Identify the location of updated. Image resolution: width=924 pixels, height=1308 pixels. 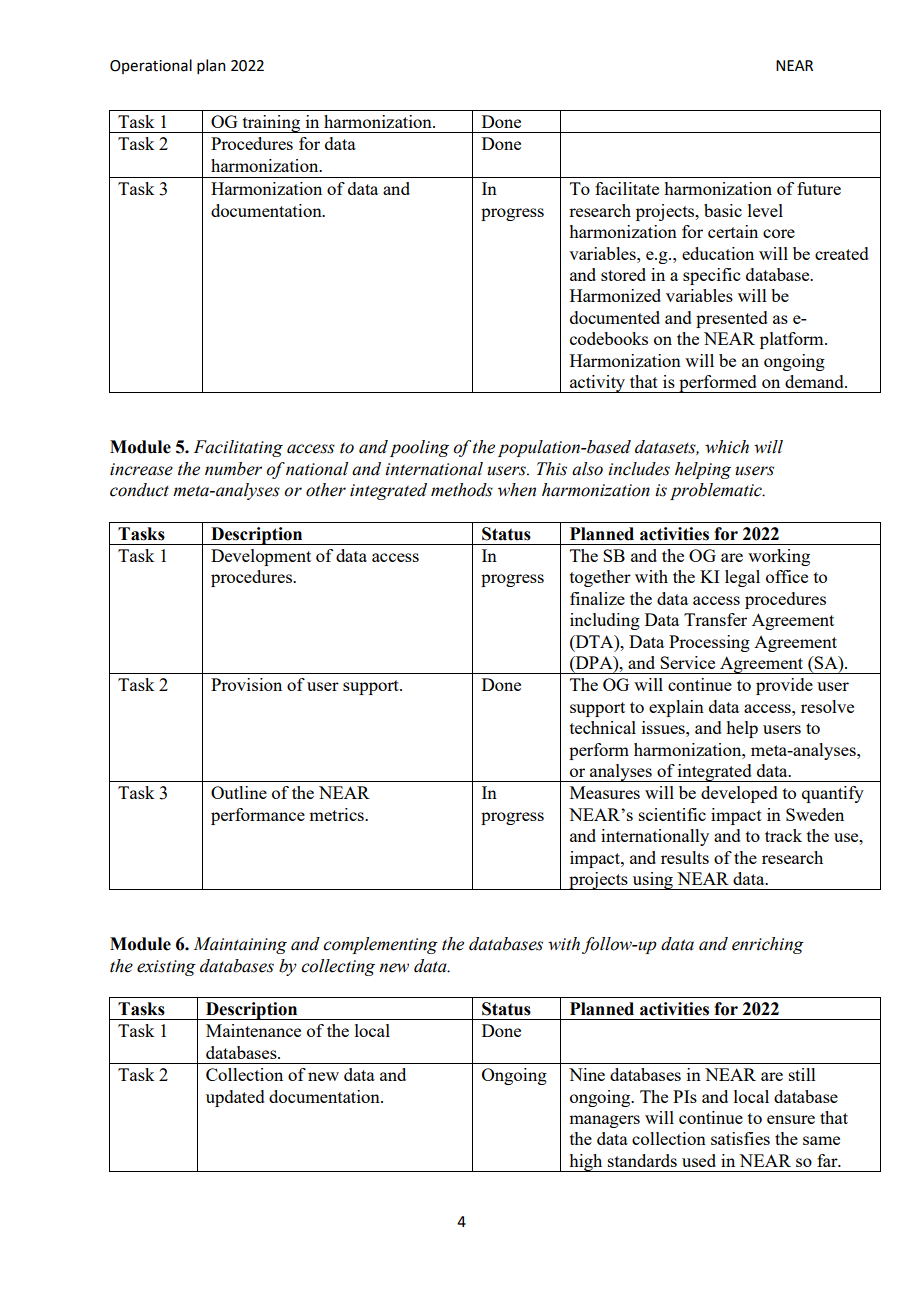
(235, 1098).
